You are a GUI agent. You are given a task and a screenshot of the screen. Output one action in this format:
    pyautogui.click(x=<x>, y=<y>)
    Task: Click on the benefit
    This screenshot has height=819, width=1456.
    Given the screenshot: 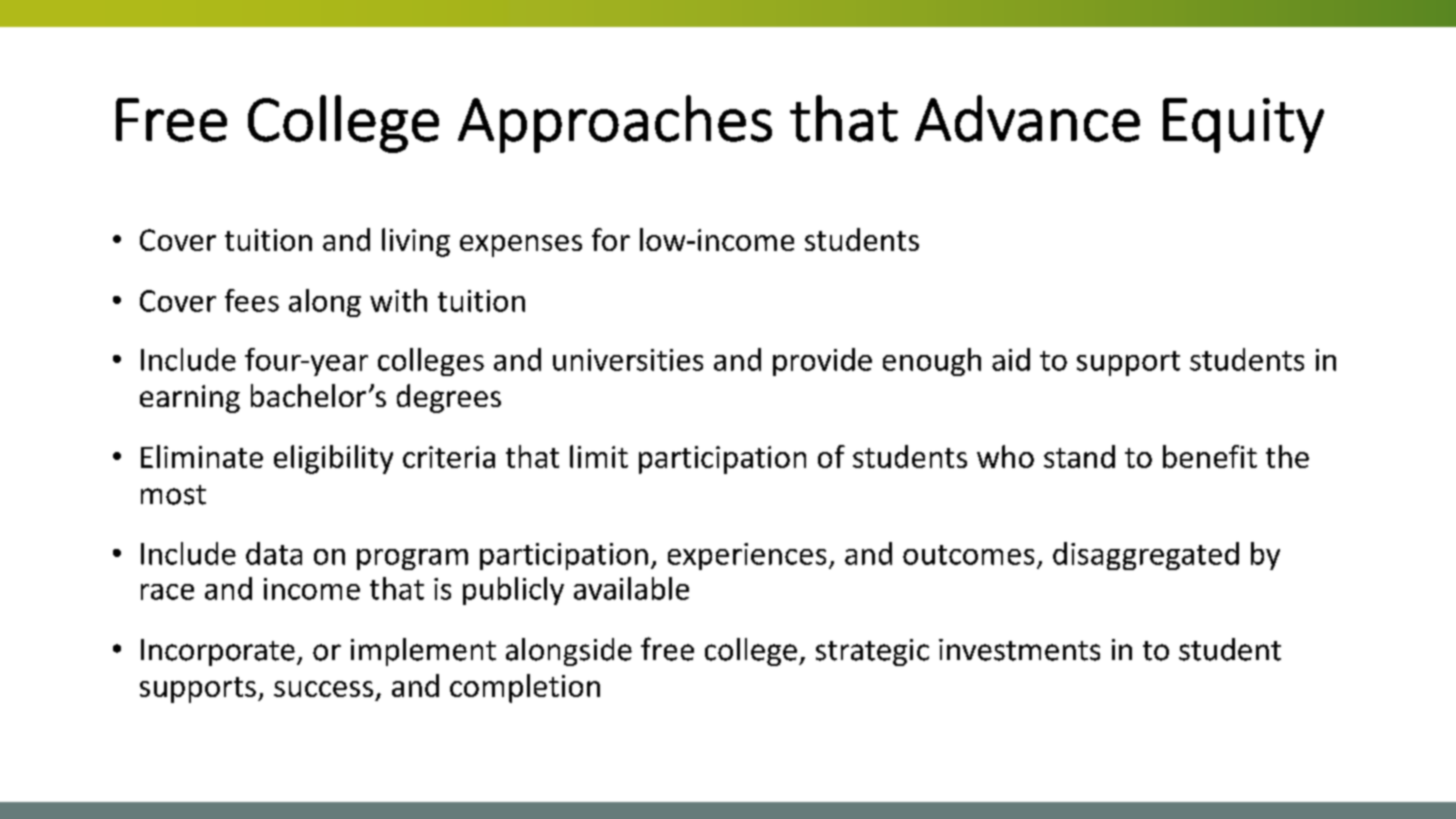 What is the action you would take?
    pyautogui.click(x=1210, y=456)
